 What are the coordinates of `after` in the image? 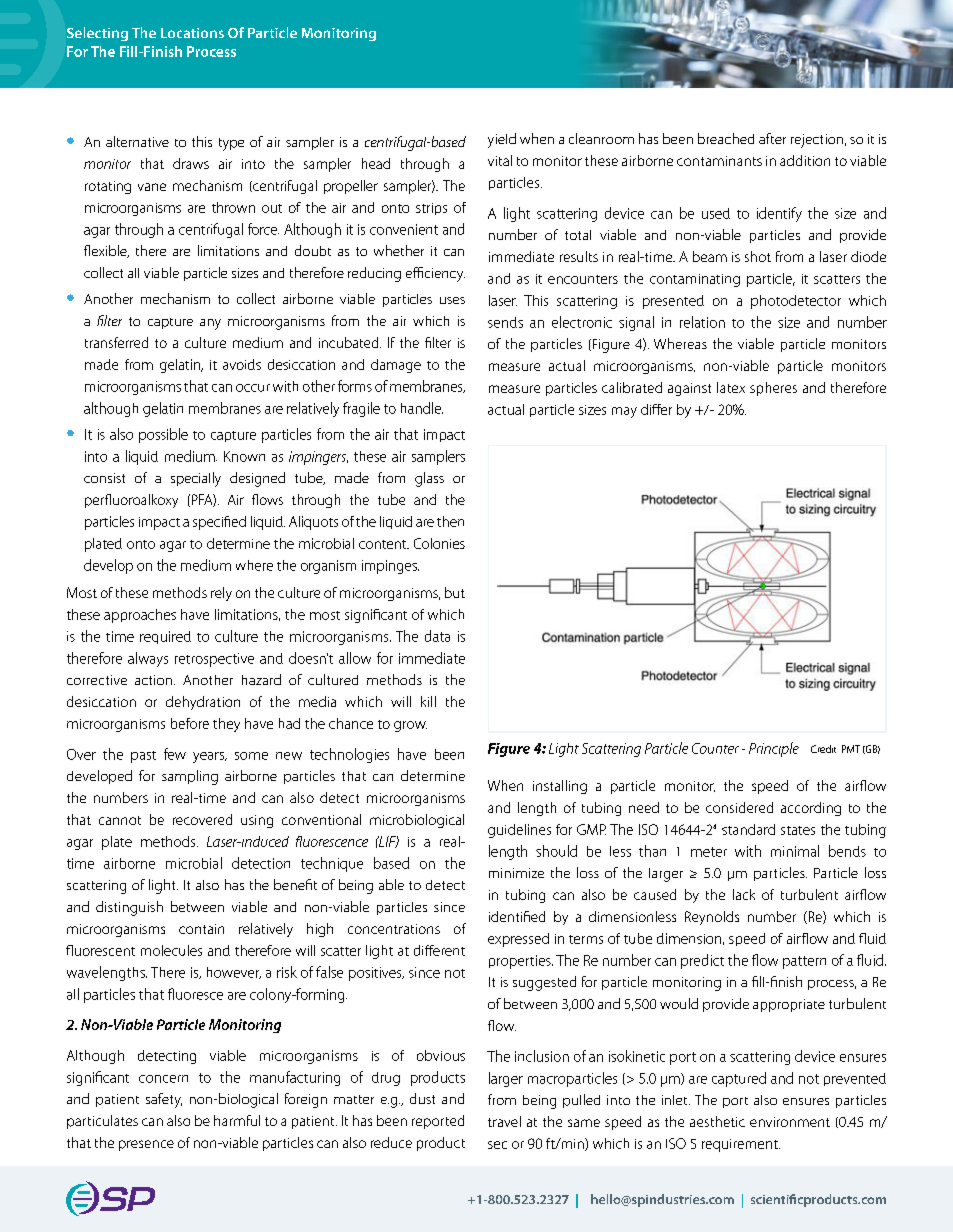 It's located at (772, 138).
